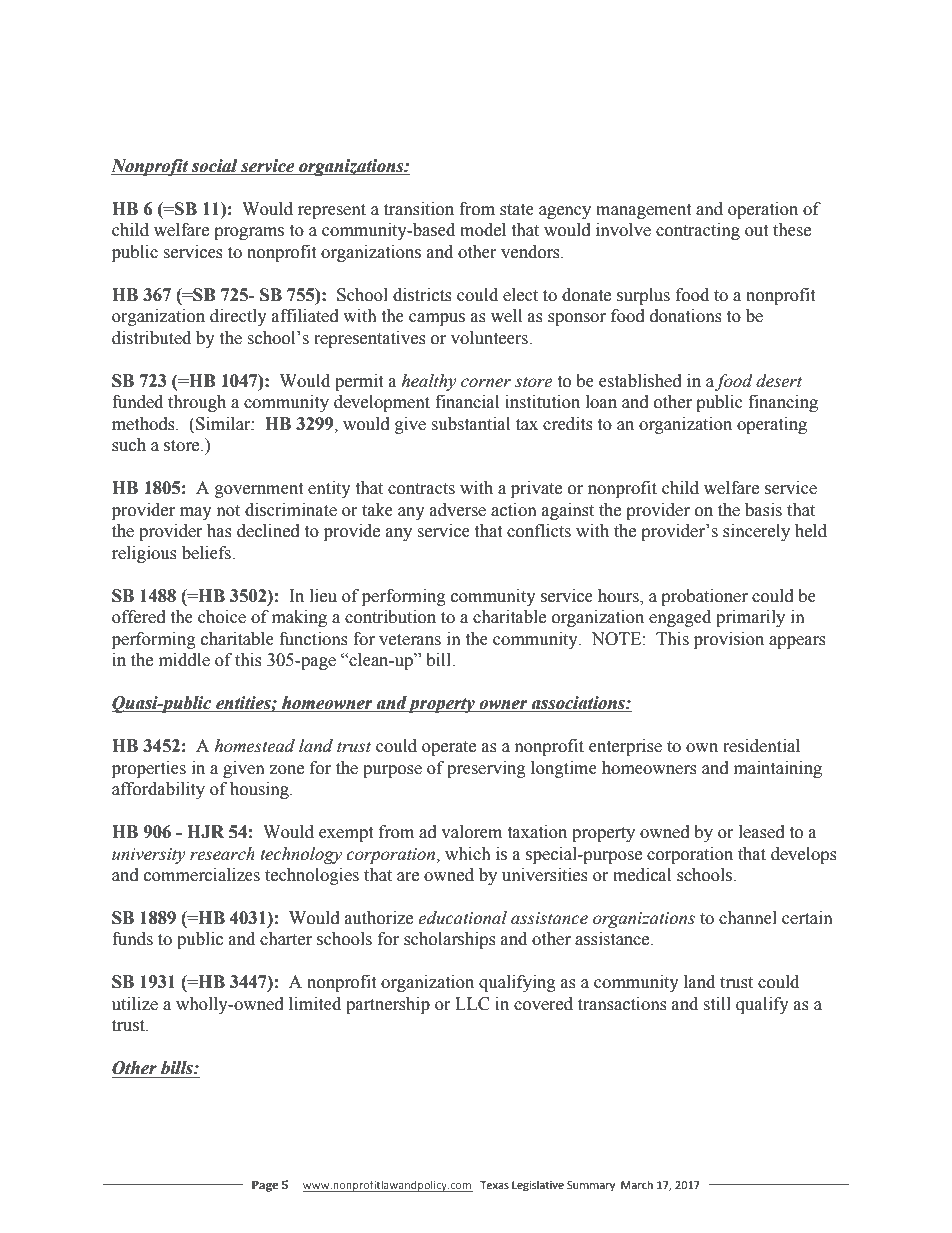 This screenshot has width=952, height=1233. I want to click on adverse, so click(458, 510).
